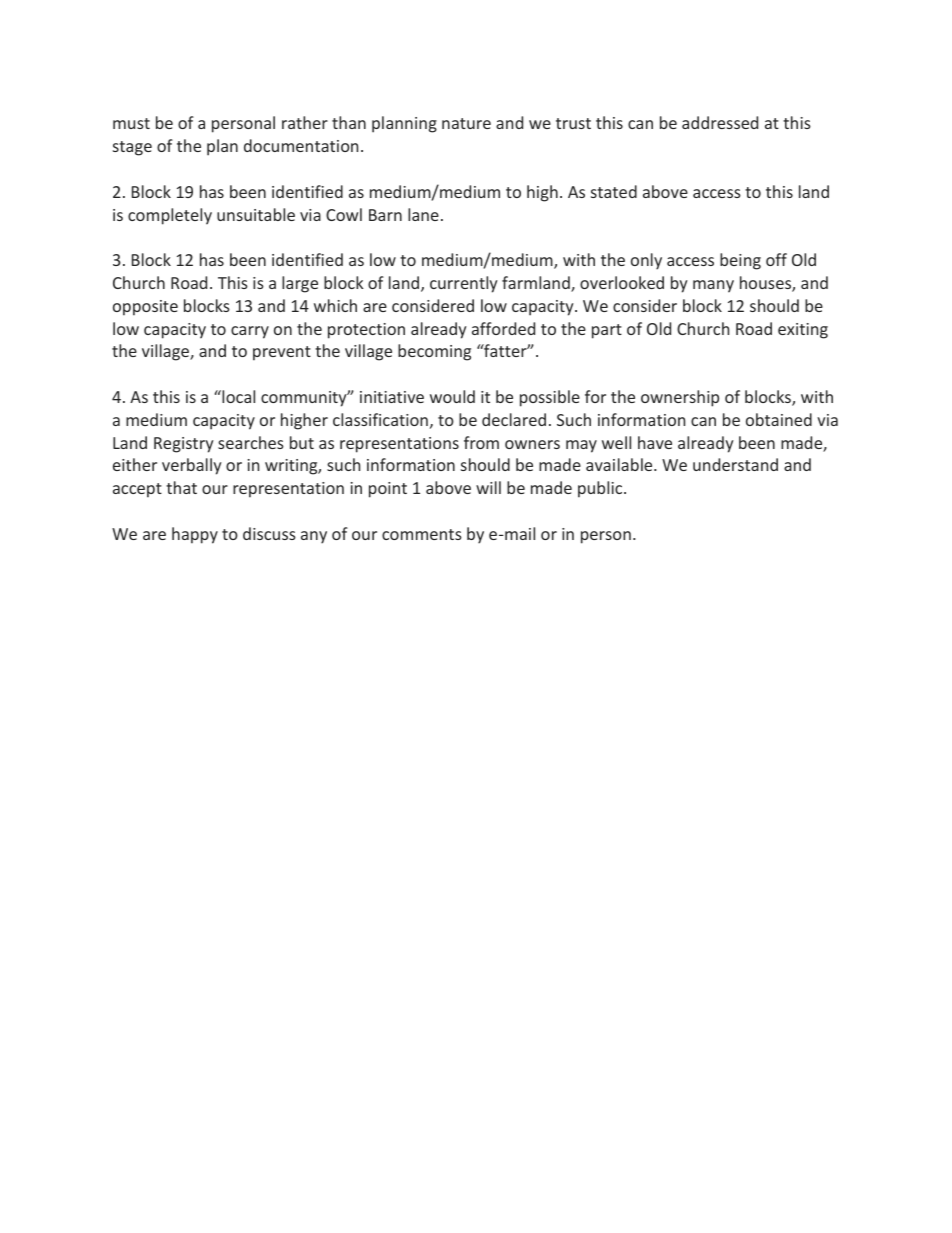 Image resolution: width=952 pixels, height=1233 pixels. What do you see at coordinates (250, 332) in the image?
I see `carry` at bounding box center [250, 332].
